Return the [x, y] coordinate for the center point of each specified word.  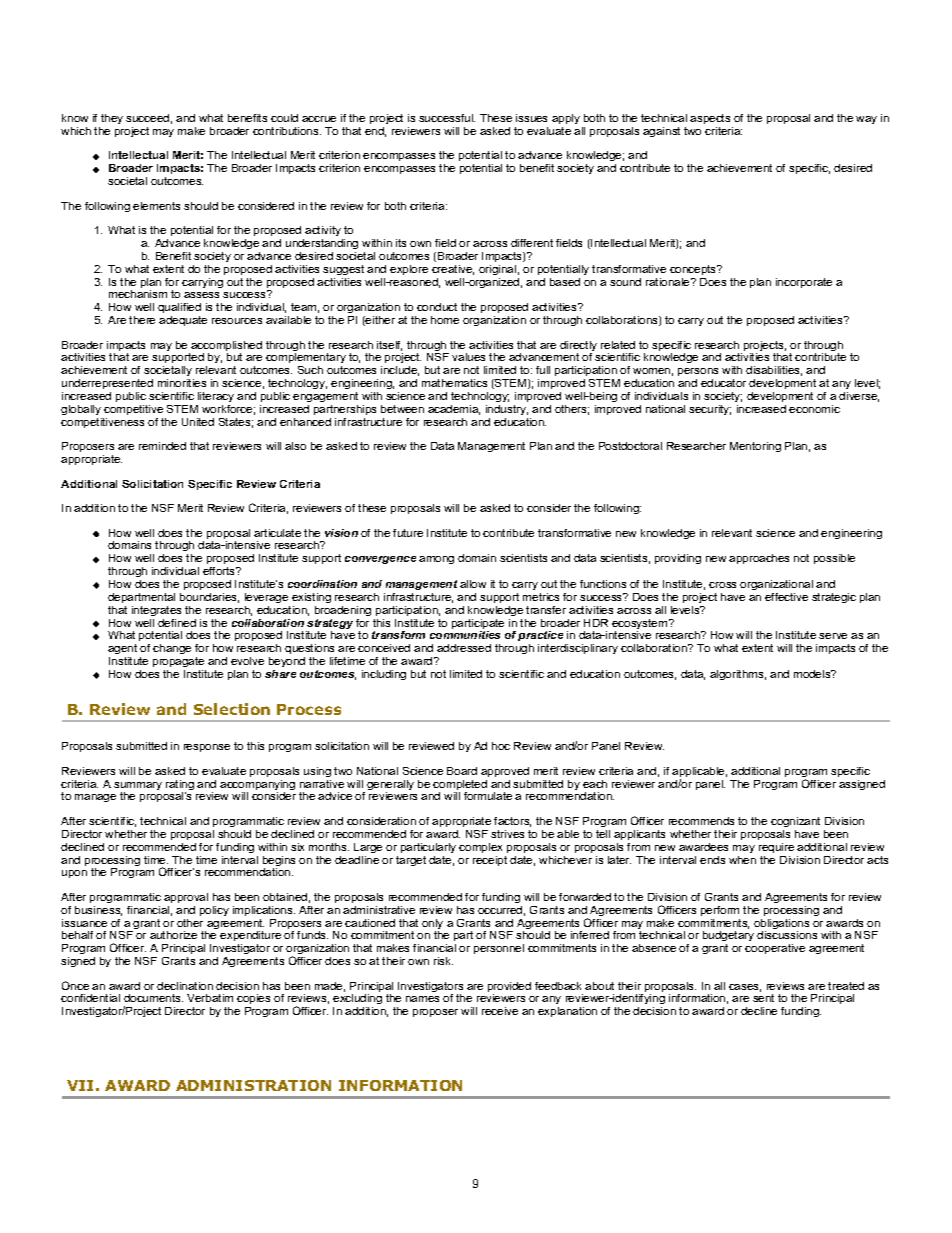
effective [786, 597]
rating [180, 786]
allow [473, 584]
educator [723, 383]
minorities [182, 383]
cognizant [795, 822]
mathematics [454, 383]
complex [480, 848]
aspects [710, 119]
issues [531, 118]
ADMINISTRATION [253, 1085]
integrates [156, 611]
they [112, 119]
